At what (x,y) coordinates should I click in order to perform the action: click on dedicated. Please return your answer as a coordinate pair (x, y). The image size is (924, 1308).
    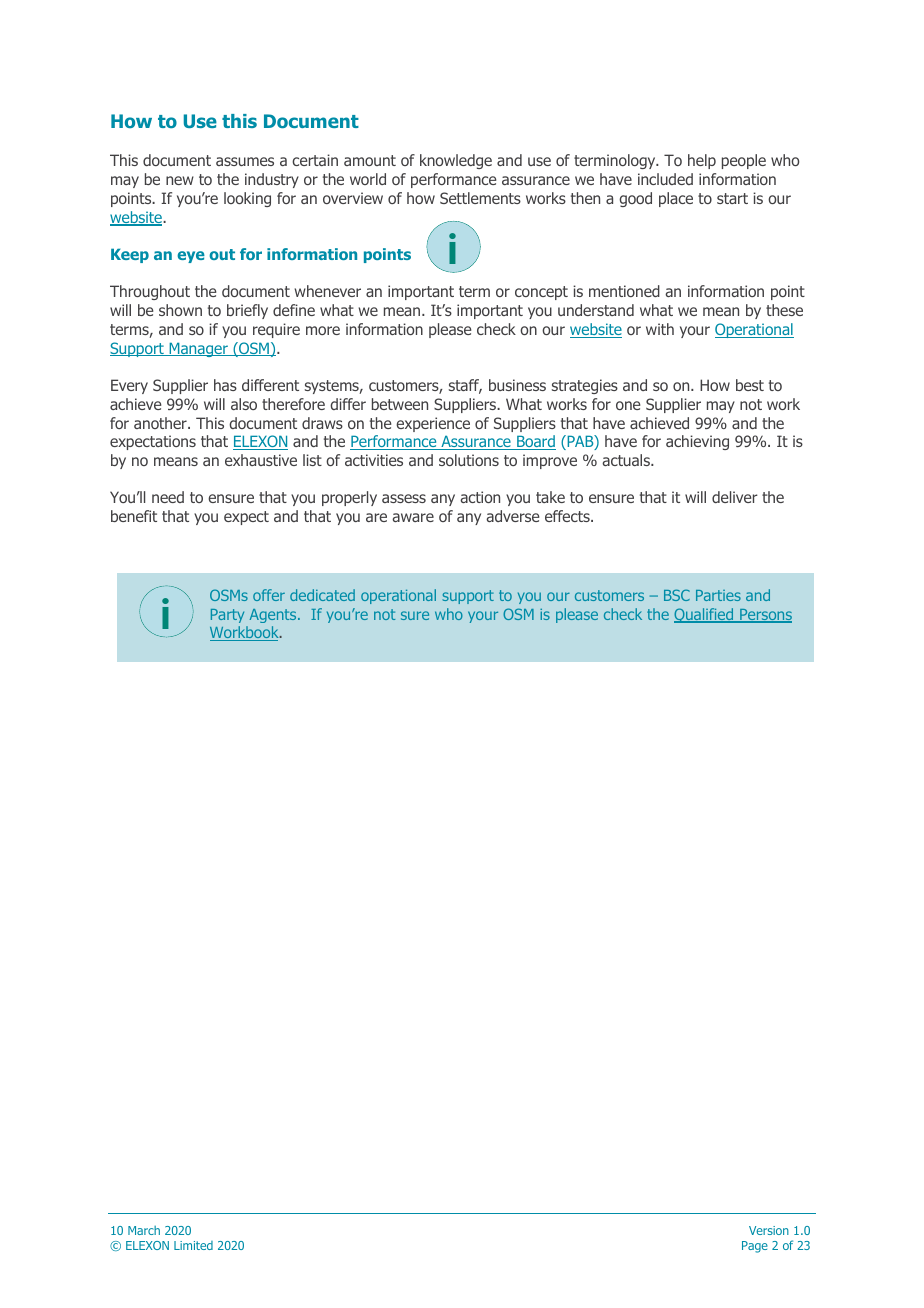
    Looking at the image, I should click on (322, 595).
